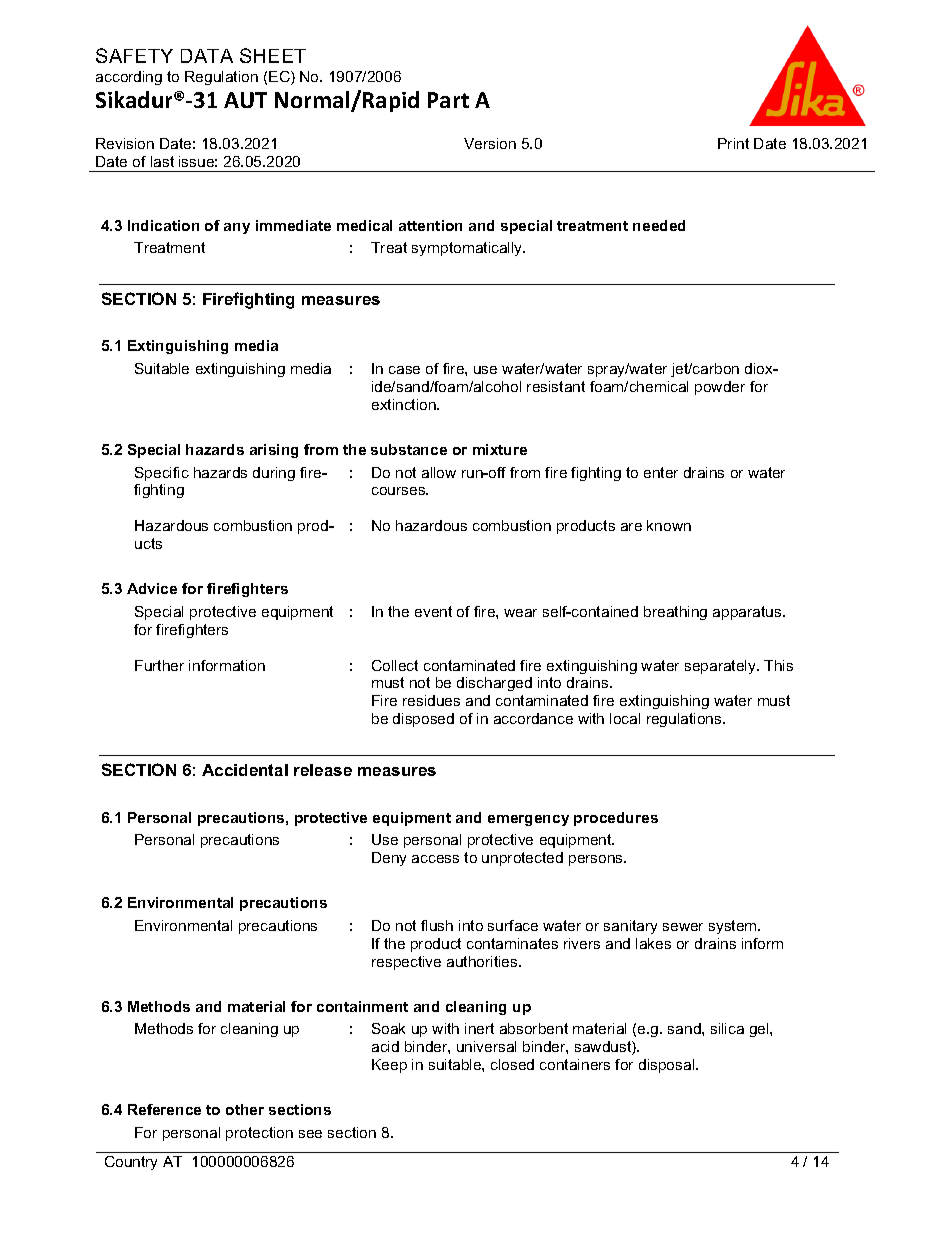  Describe the element at coordinates (433, 611) in the document. I see `event` at that location.
